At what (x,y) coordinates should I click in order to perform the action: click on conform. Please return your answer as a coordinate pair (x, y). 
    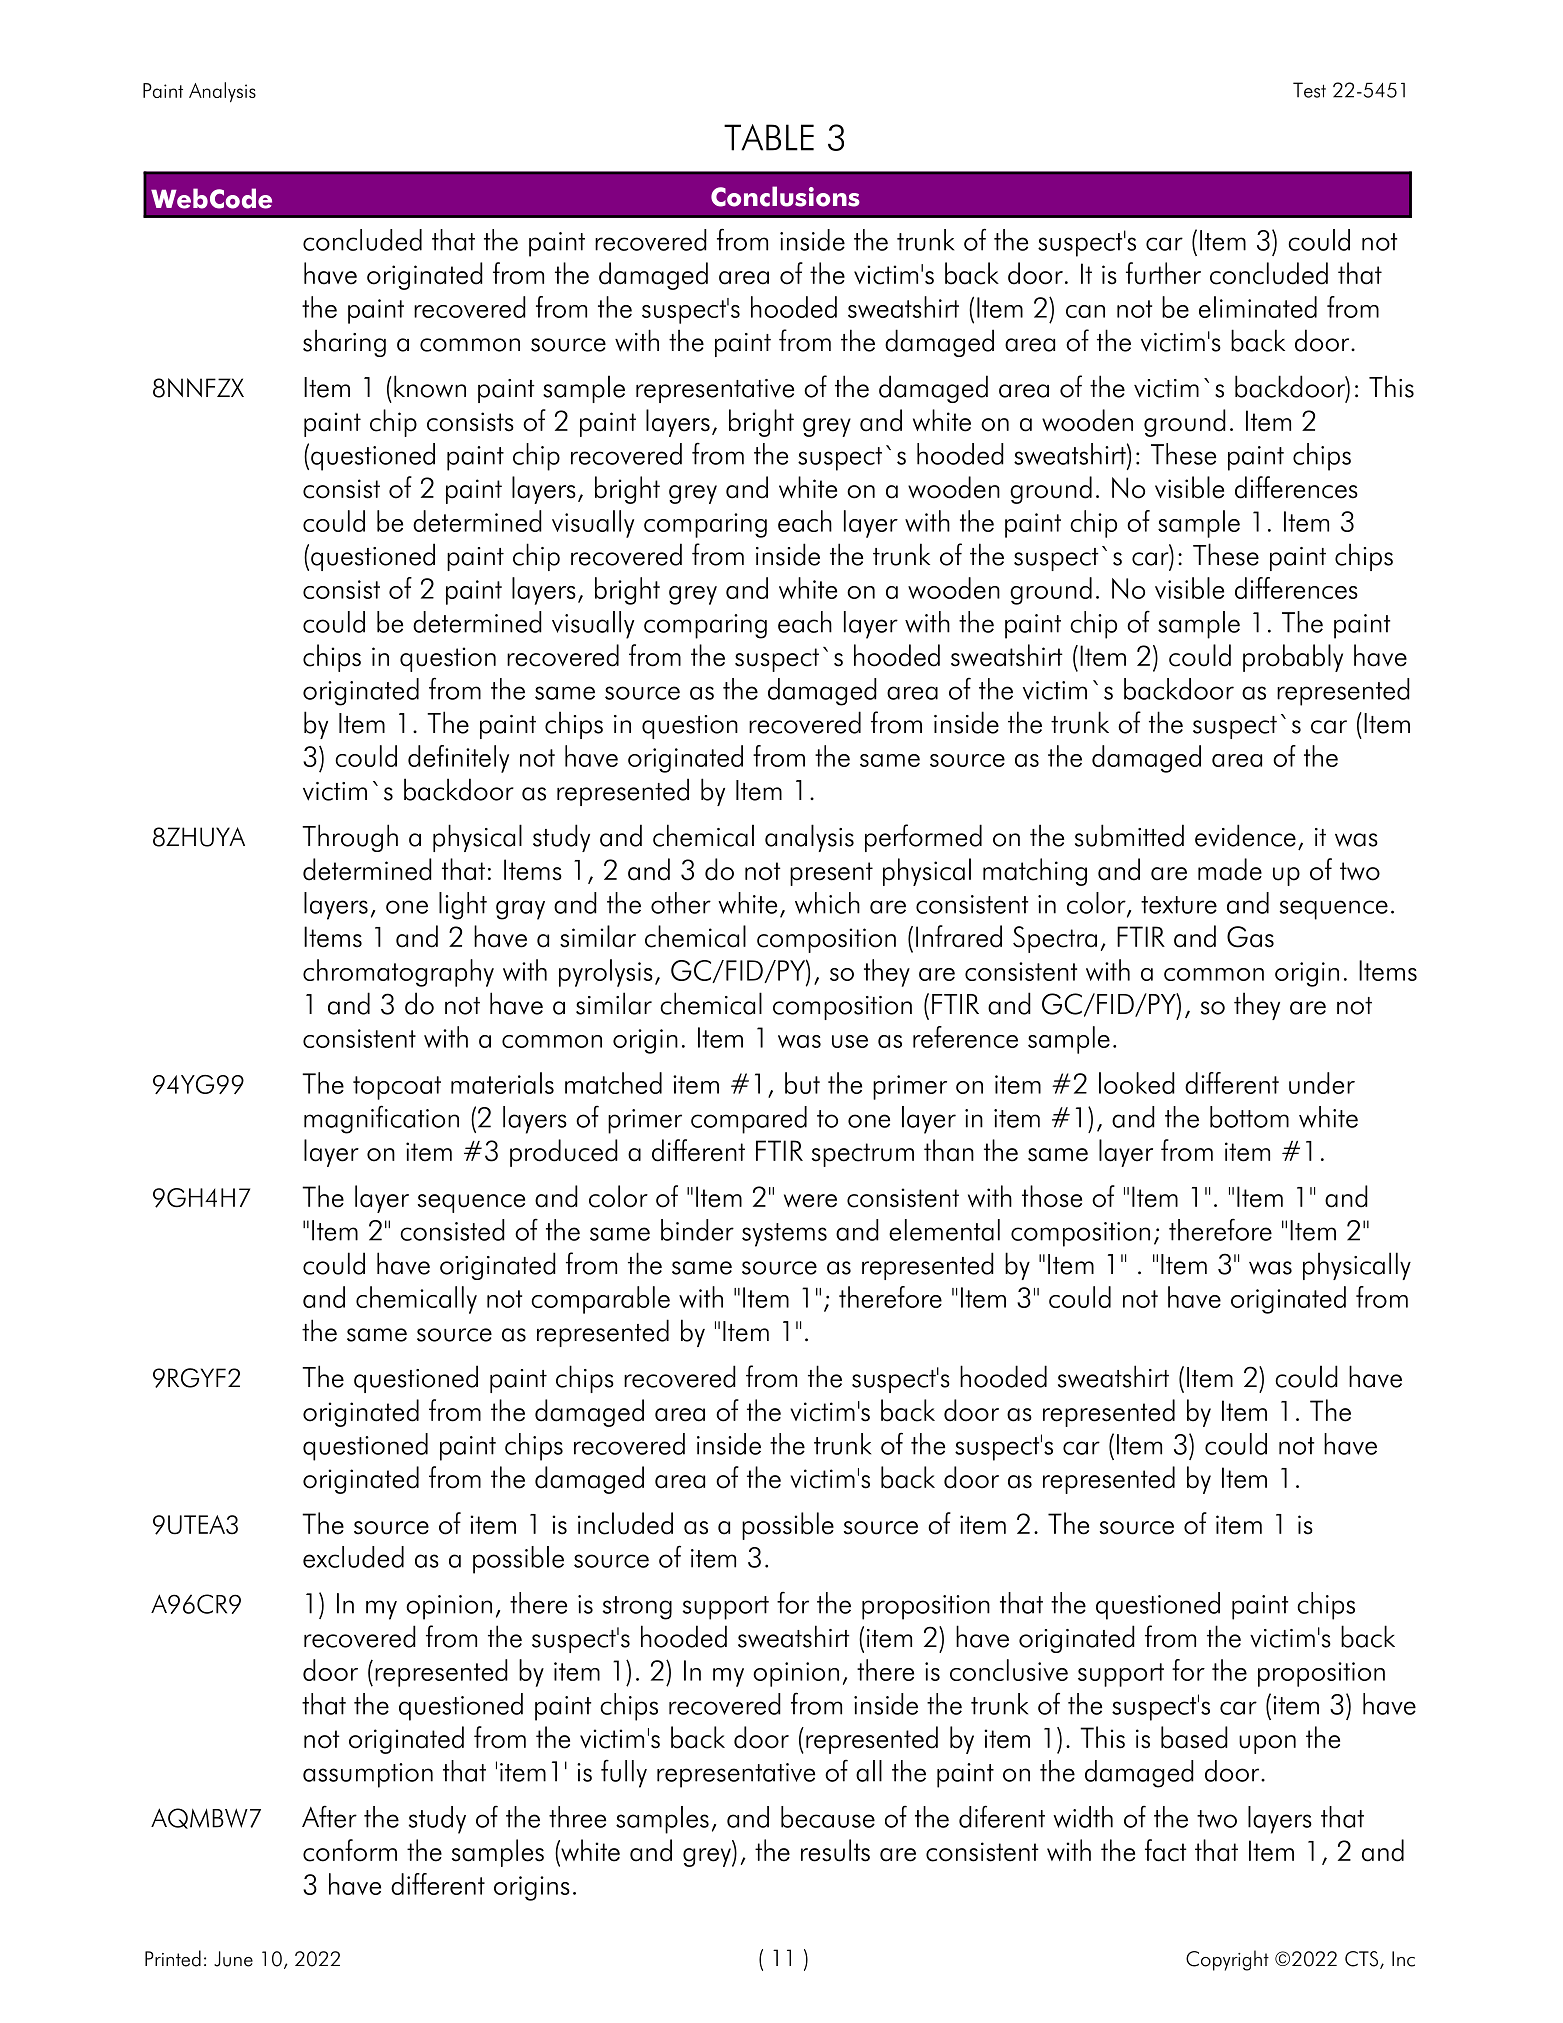
    Looking at the image, I should click on (350, 1850).
